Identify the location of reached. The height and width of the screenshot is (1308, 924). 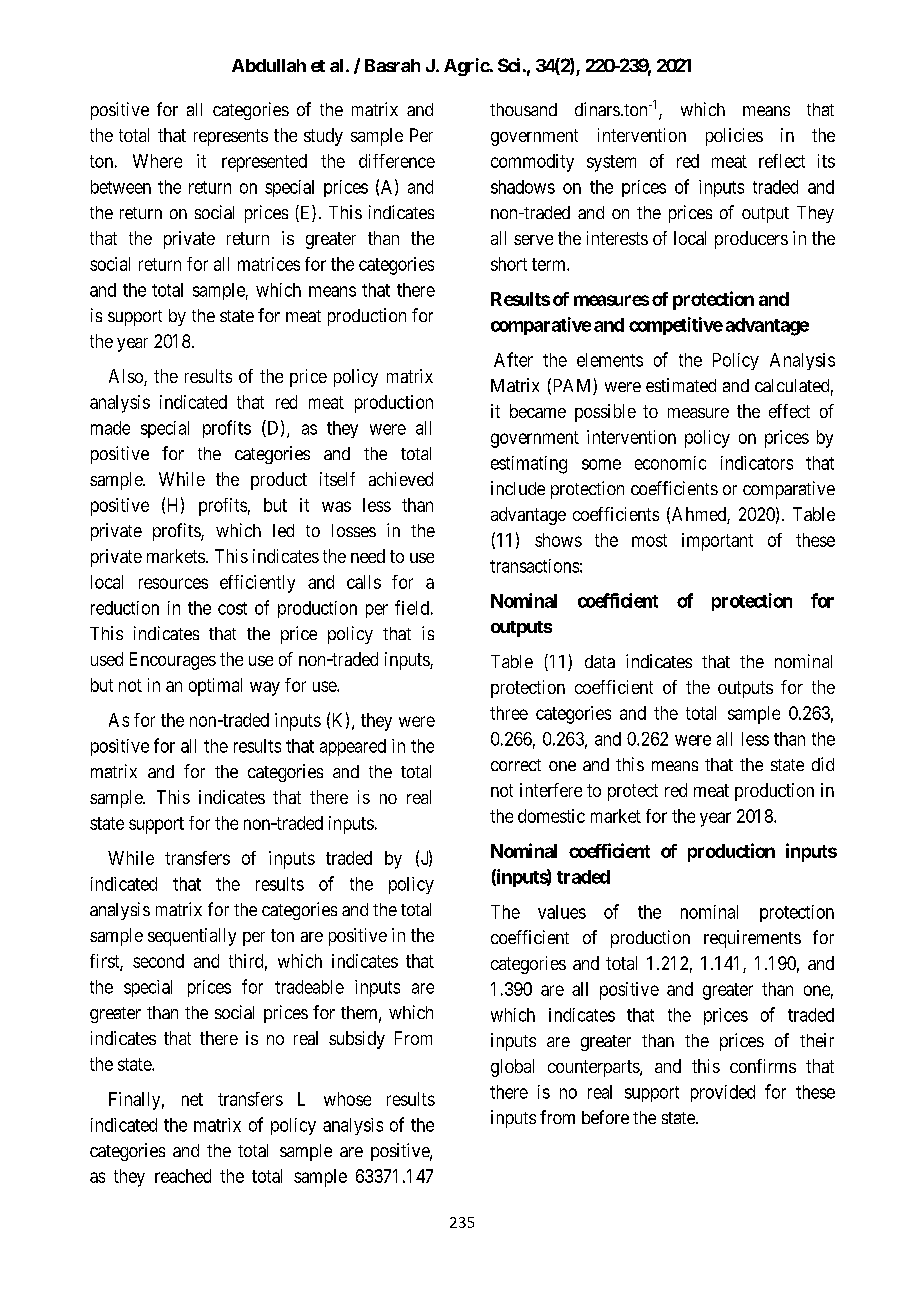
(183, 1176).
